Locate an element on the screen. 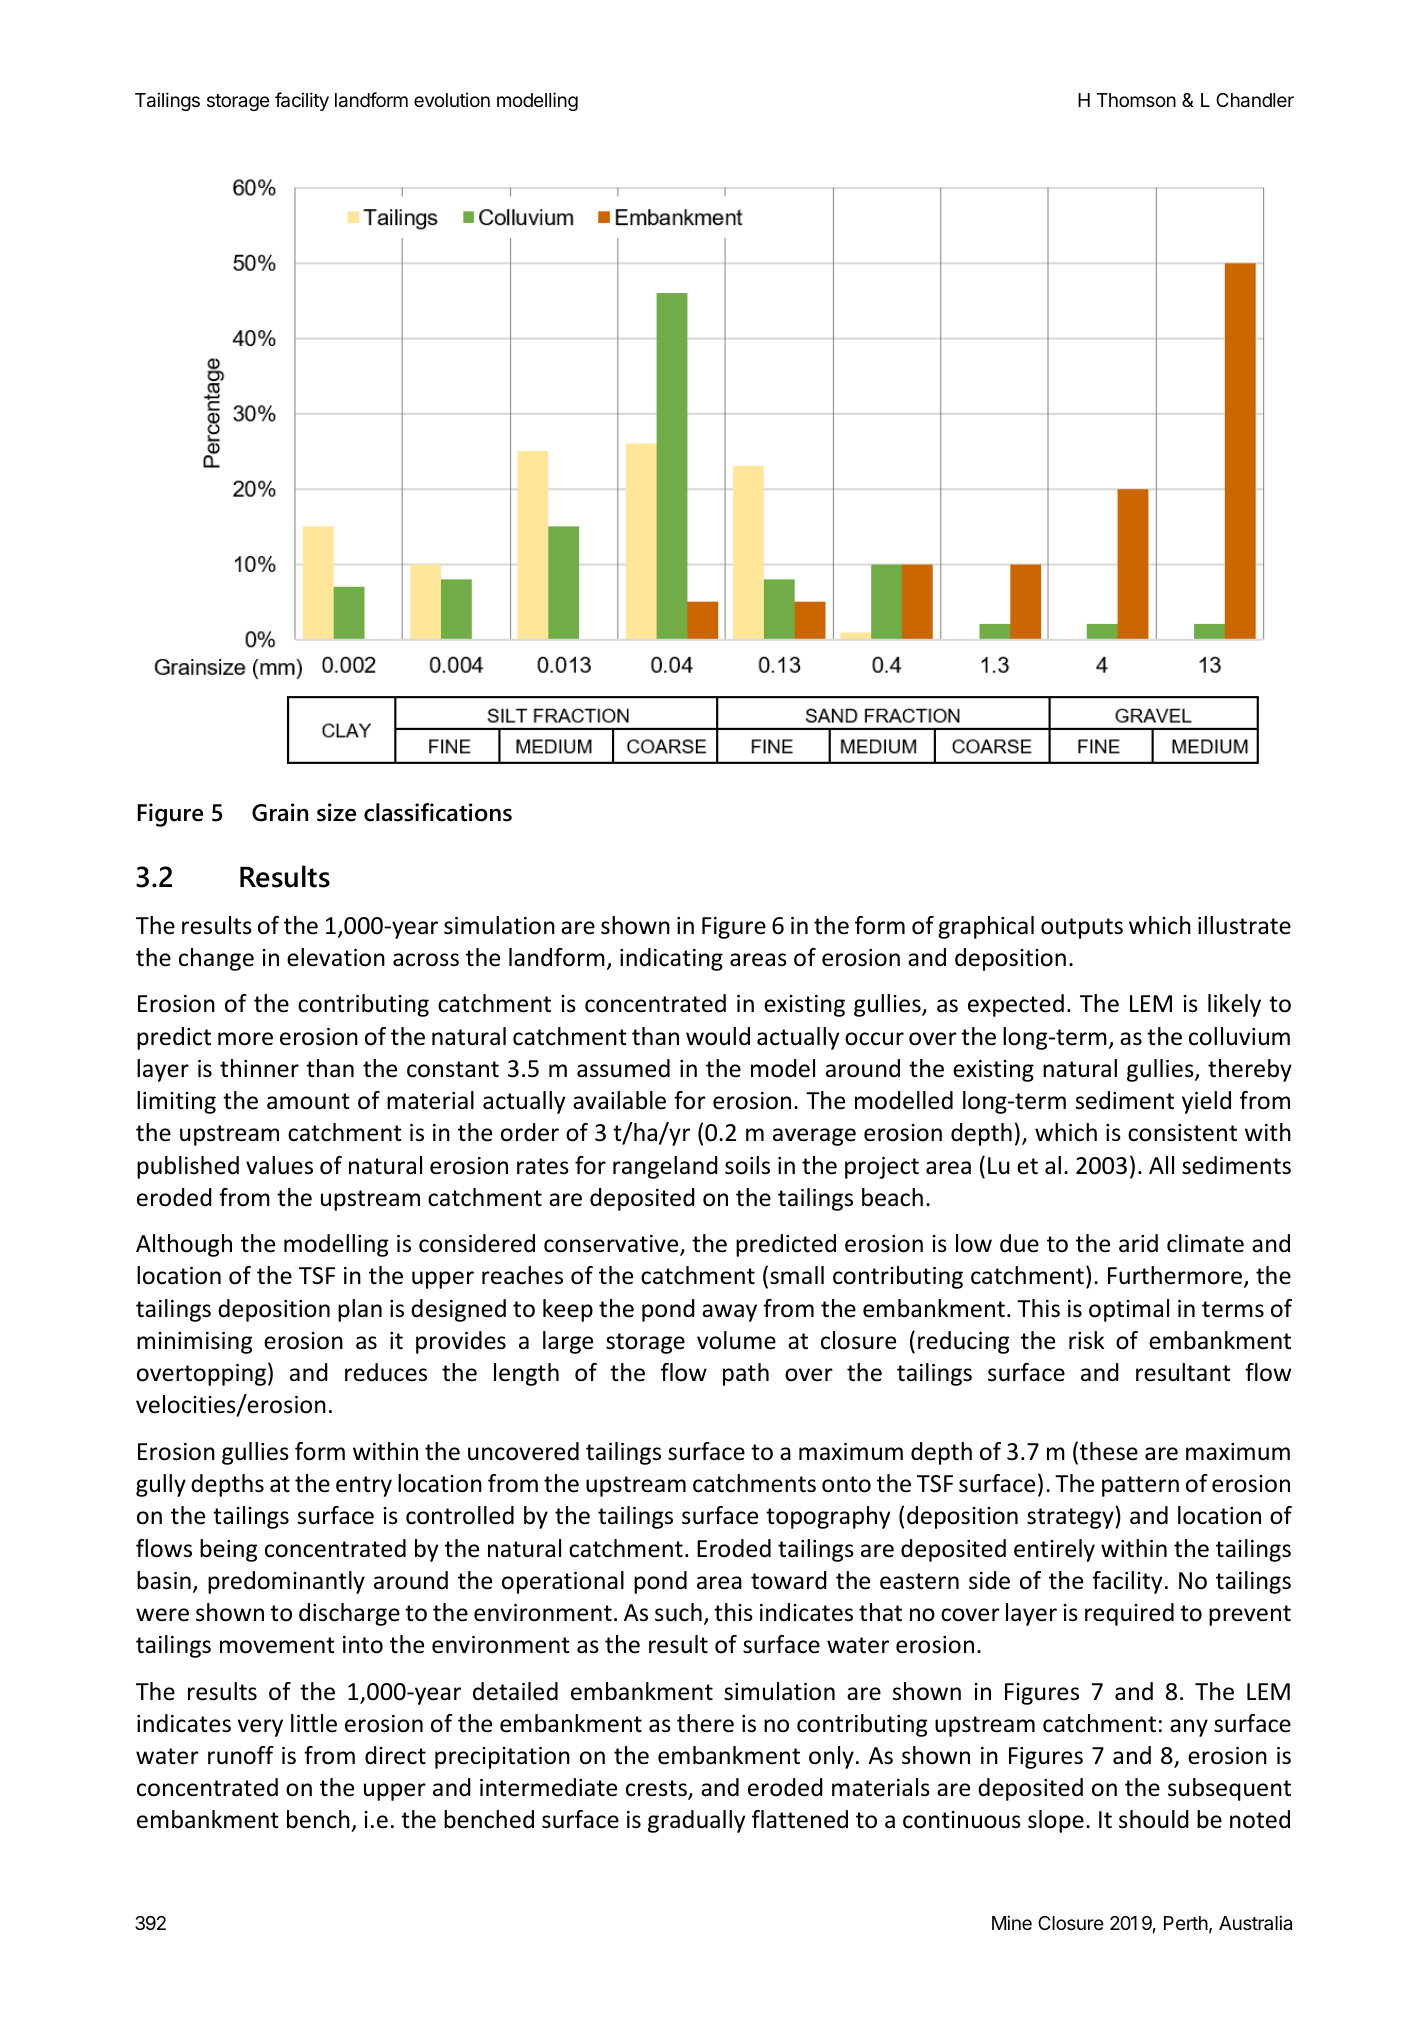 The height and width of the screenshot is (2019, 1428). runoff is located at coordinates (241, 1755).
